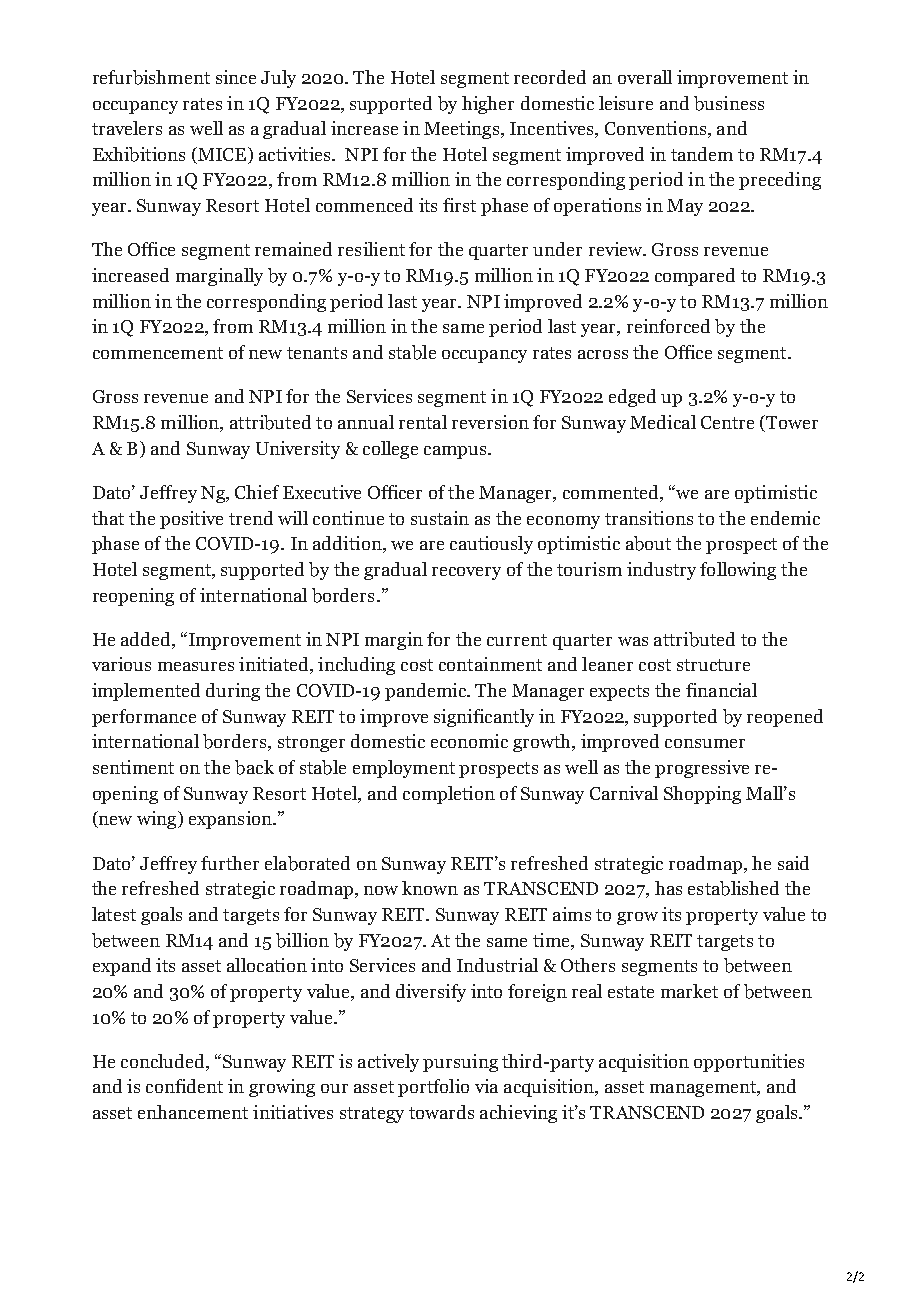 This image has height=1308, width=924. I want to click on added, so click(147, 640).
